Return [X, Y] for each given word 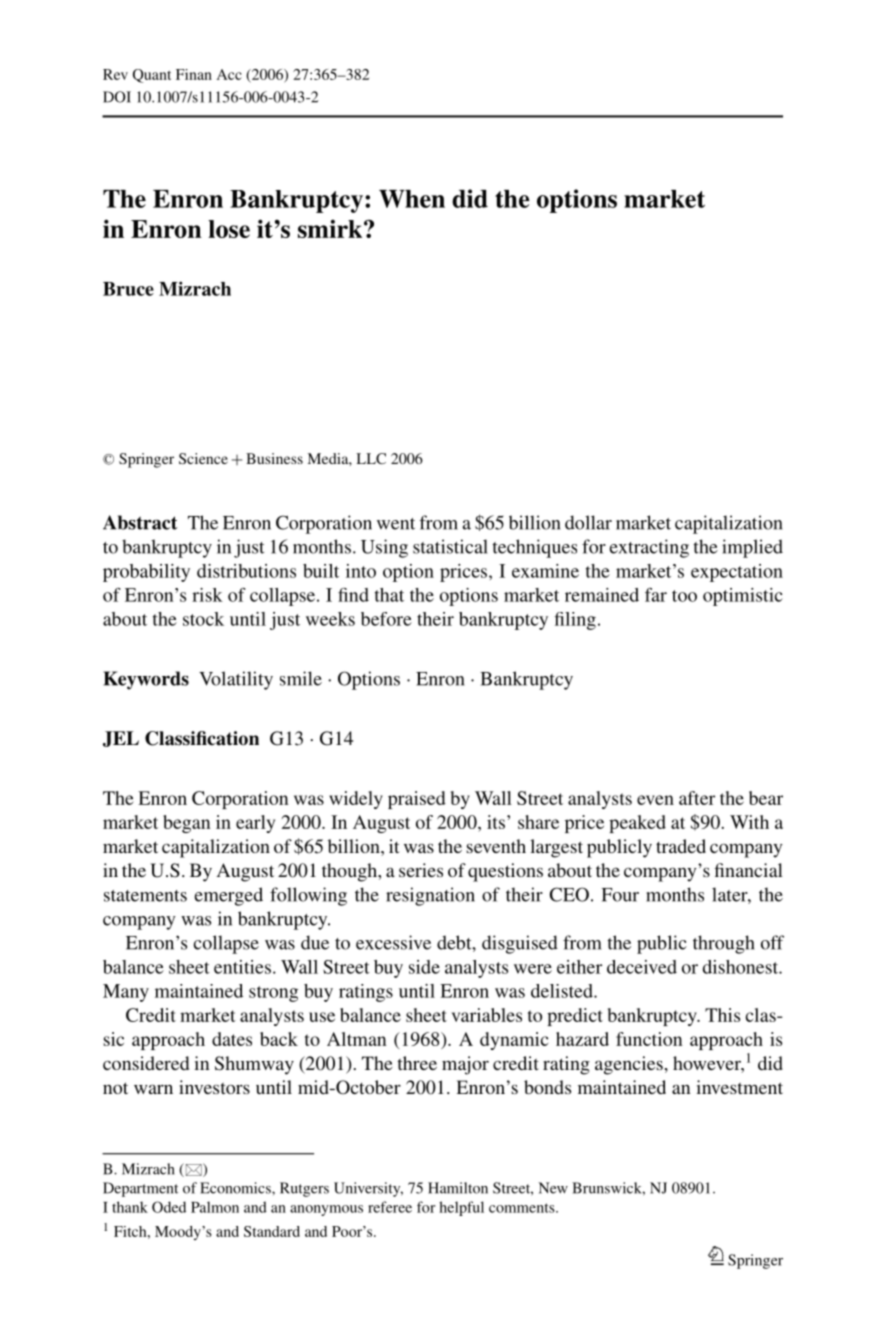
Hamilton [458, 1188]
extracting [649, 548]
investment [739, 1087]
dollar [588, 522]
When [412, 199]
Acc [229, 74]
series [421, 870]
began [186, 824]
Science [203, 458]
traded [681, 846]
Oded [169, 1207]
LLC [371, 458]
